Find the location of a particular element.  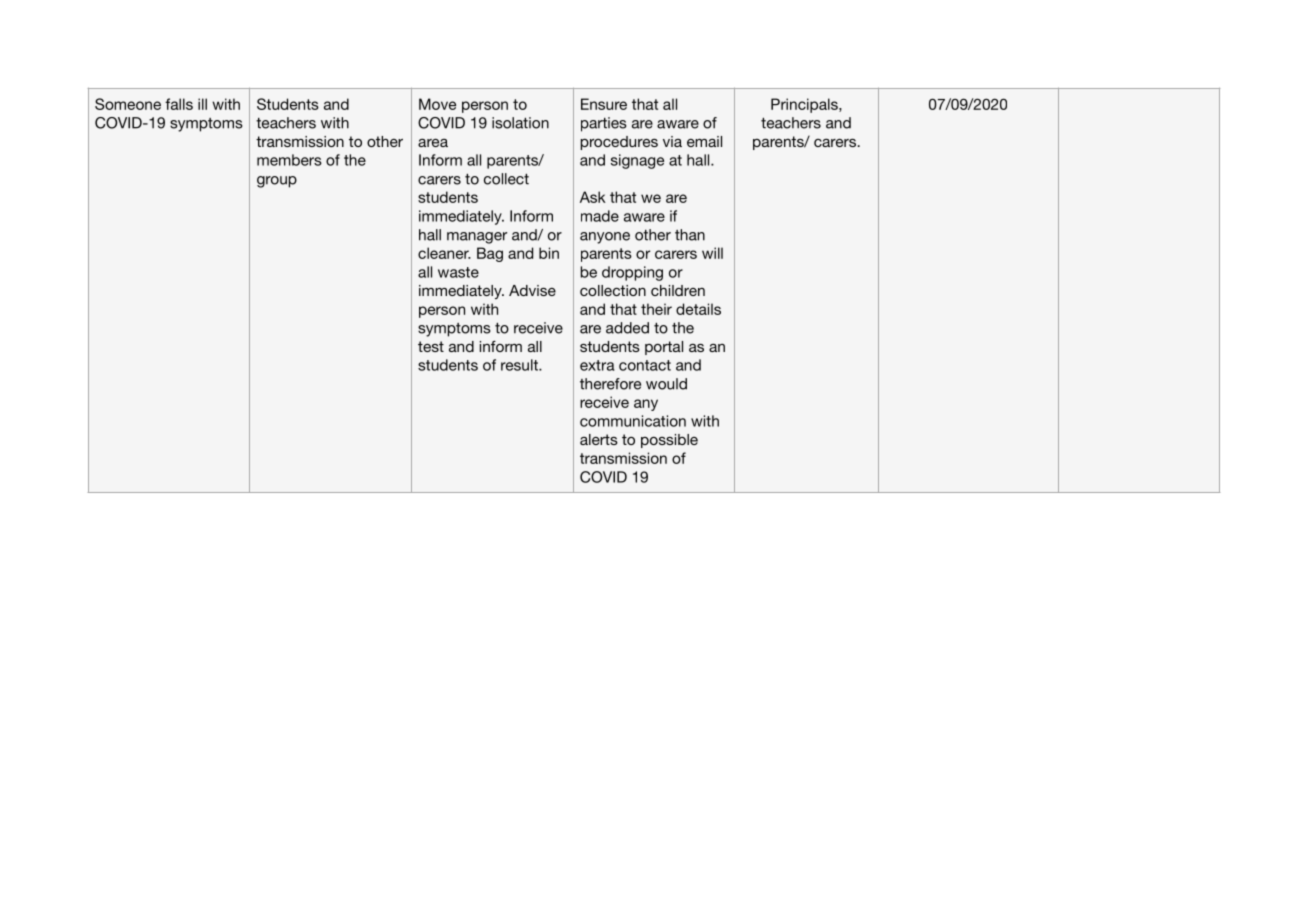

Ensure is located at coordinates (604, 104).
